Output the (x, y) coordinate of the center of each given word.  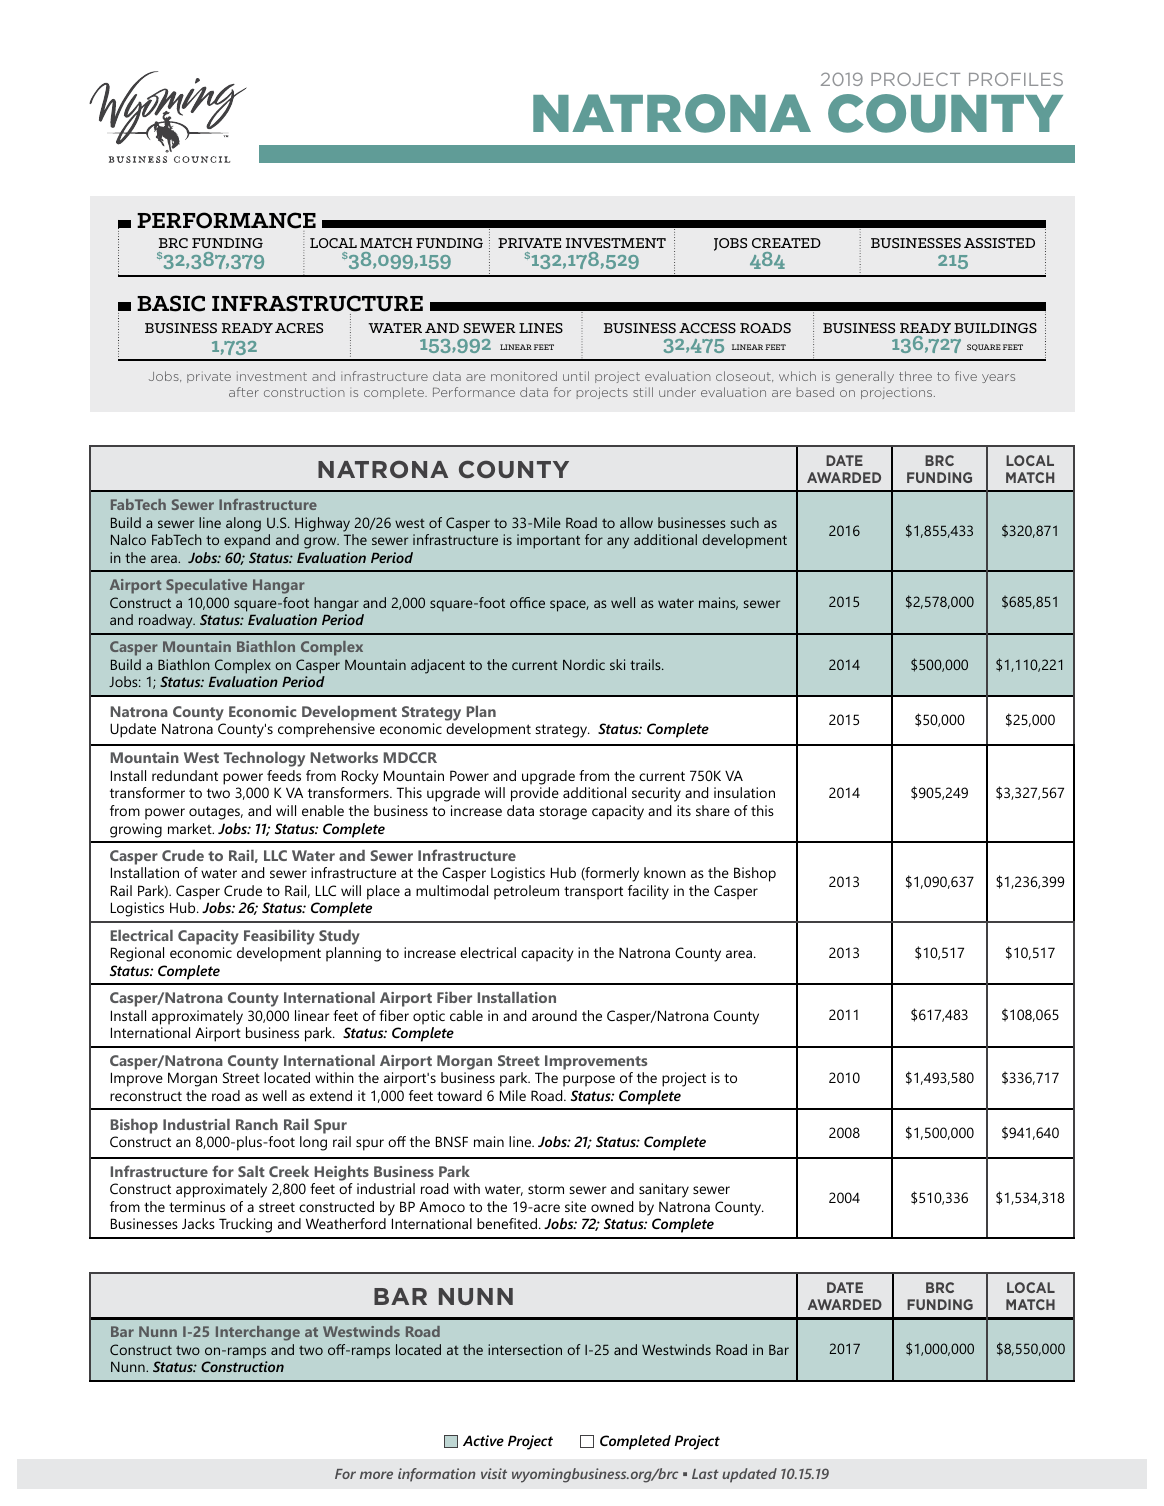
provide (535, 794)
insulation (744, 792)
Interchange (258, 1333)
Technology (264, 759)
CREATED (786, 243)
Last (705, 1474)
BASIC (171, 303)
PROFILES (1016, 79)
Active (483, 1440)
